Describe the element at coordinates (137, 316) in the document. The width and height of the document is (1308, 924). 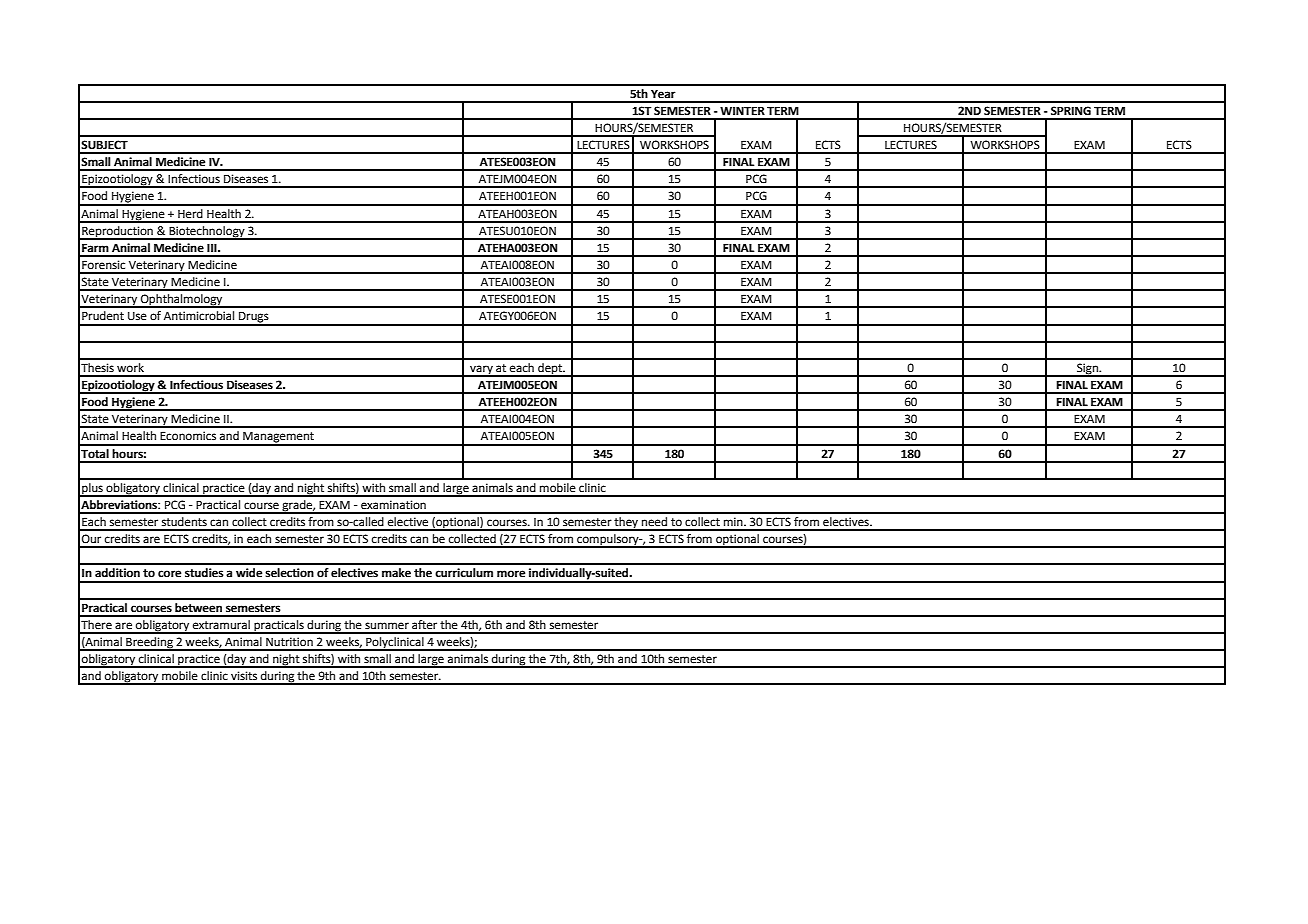
I see `Use` at that location.
